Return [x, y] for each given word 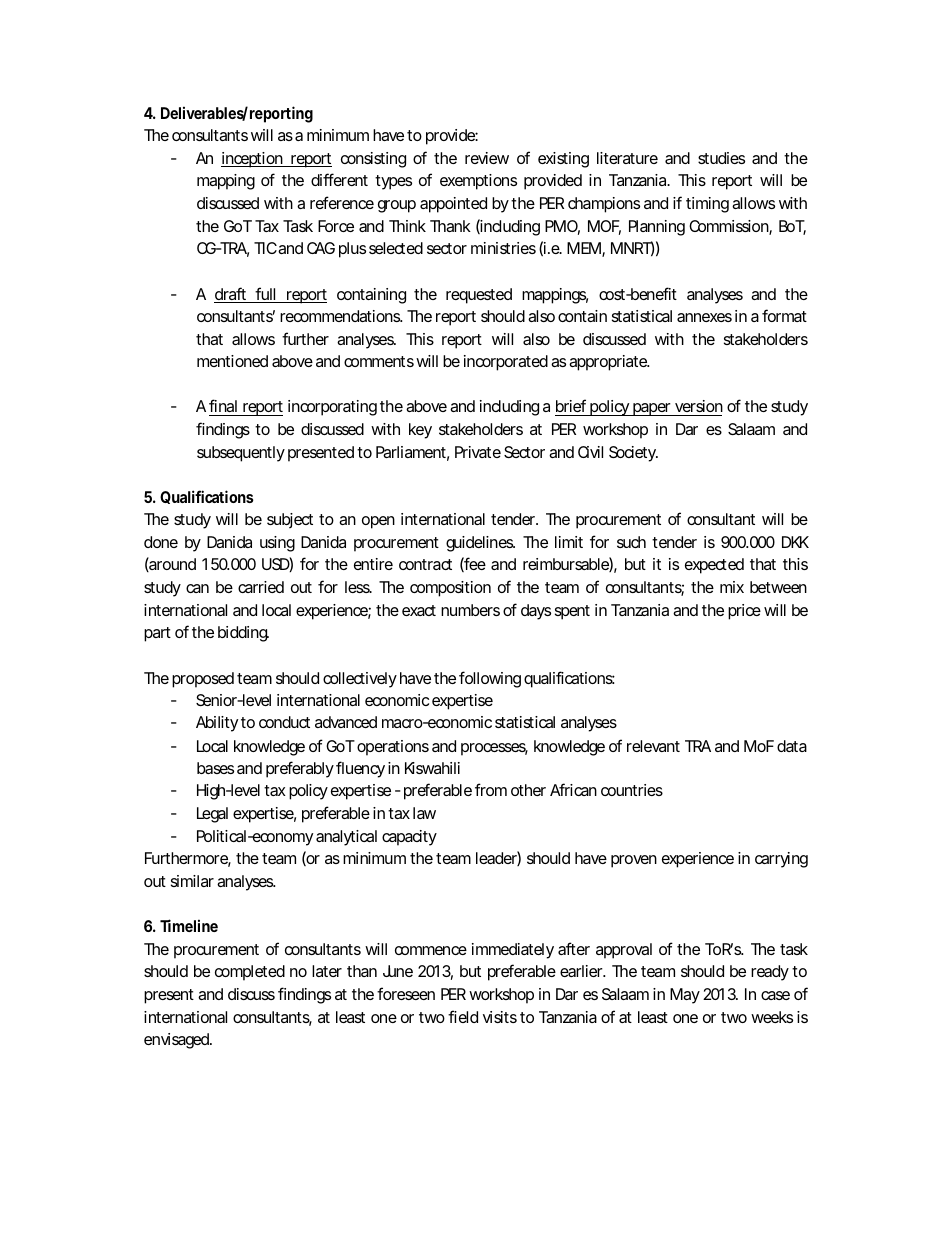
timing [707, 205]
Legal [212, 815]
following [490, 679]
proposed [203, 680]
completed [250, 973]
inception [253, 160]
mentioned [232, 361]
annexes [704, 317]
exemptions [478, 182]
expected [714, 566]
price [744, 612]
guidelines [480, 544]
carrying [781, 860]
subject [290, 521]
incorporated [506, 363]
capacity [409, 838]
